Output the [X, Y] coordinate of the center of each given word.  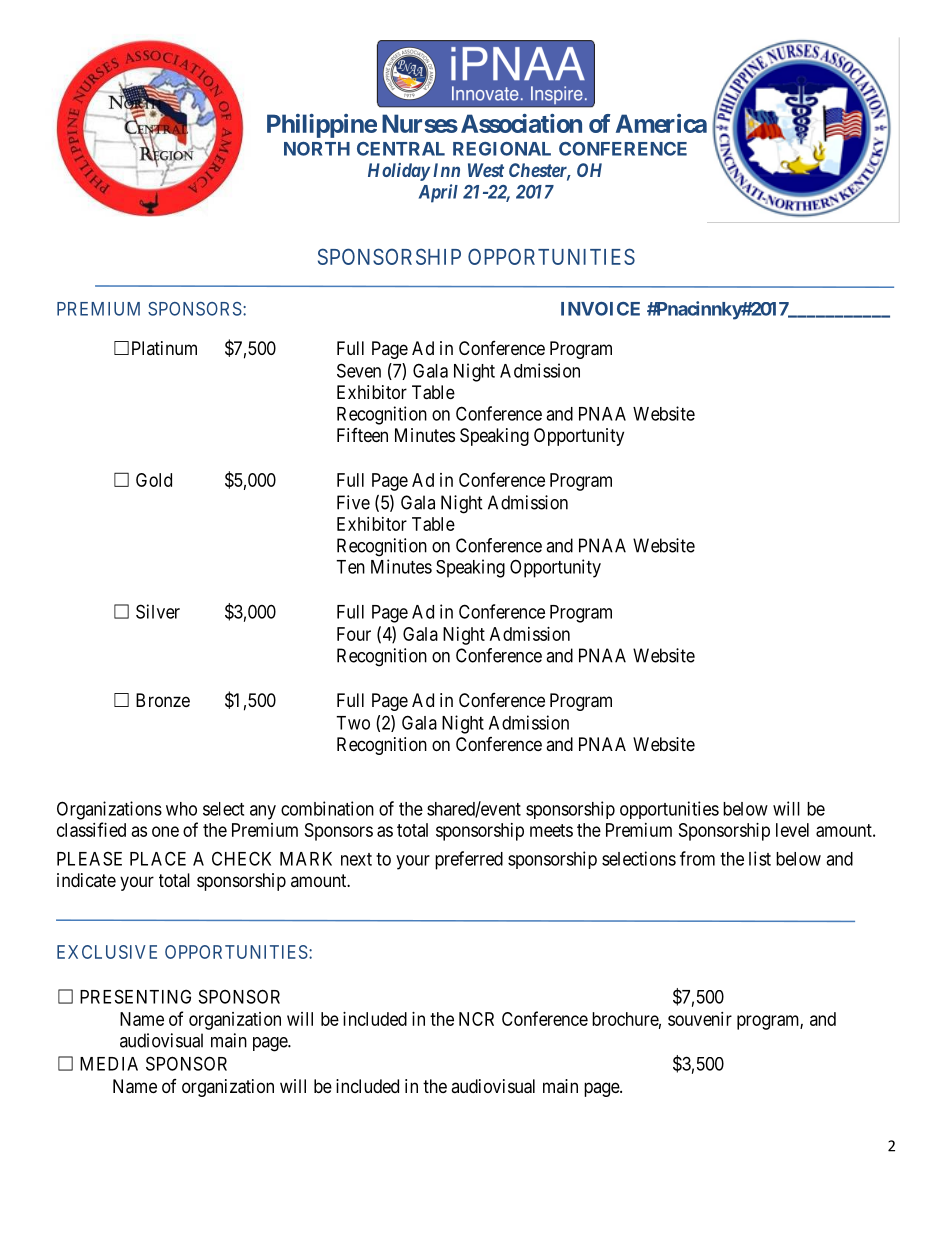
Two [353, 723]
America [661, 123]
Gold [154, 480]
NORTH [317, 149]
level [792, 830]
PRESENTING [135, 996]
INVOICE [600, 309]
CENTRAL [401, 149]
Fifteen [362, 435]
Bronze [163, 700]
